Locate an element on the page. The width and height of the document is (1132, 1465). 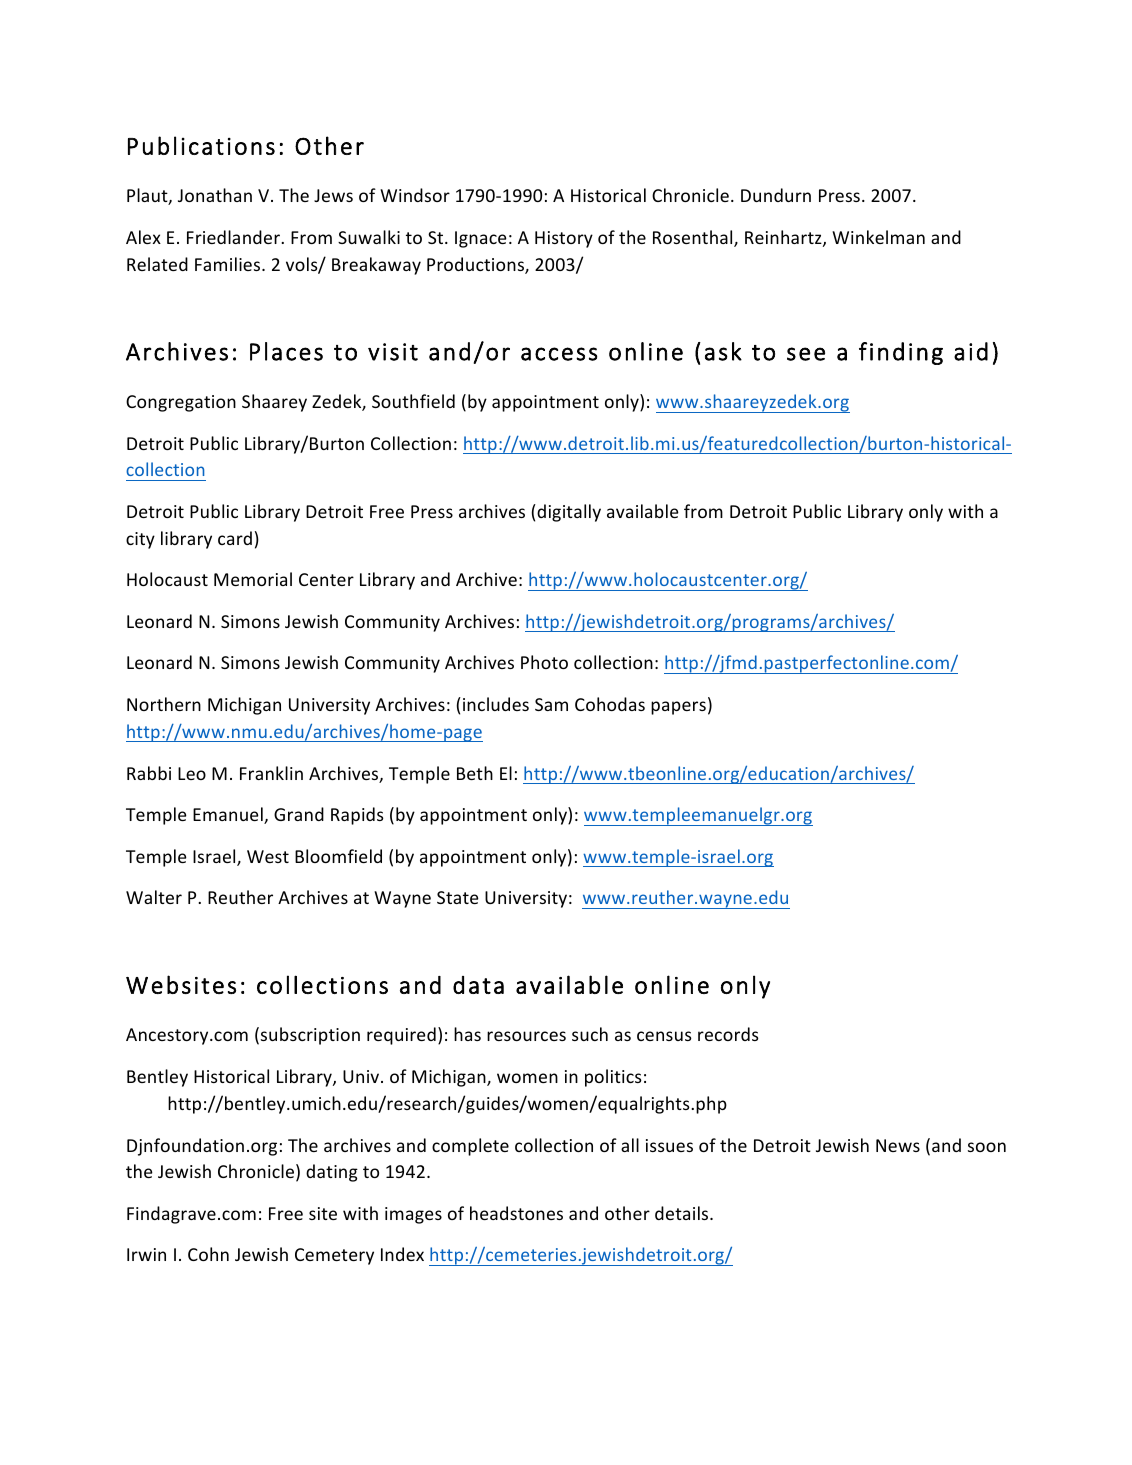
West is located at coordinates (268, 856).
